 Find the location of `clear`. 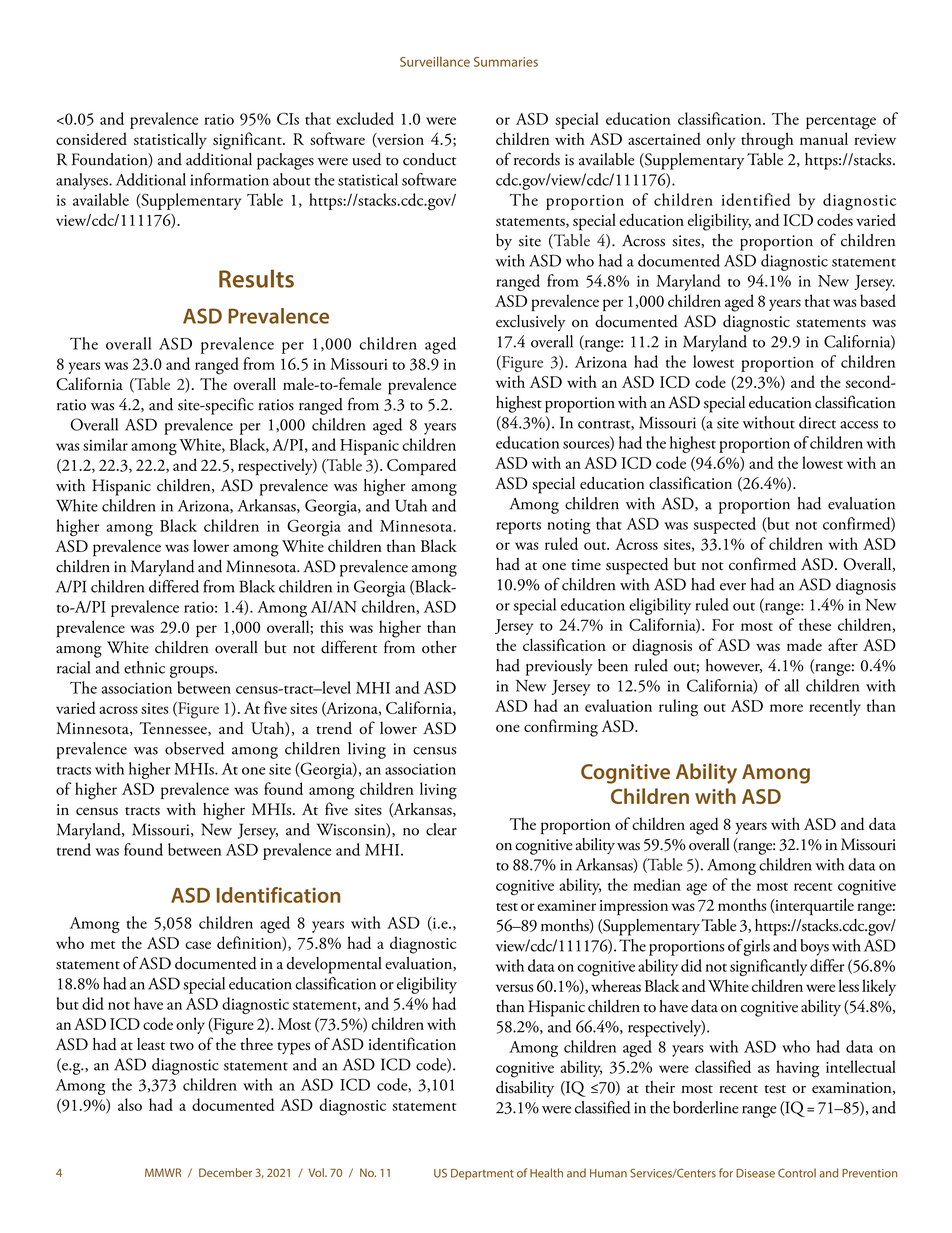

clear is located at coordinates (441, 829).
